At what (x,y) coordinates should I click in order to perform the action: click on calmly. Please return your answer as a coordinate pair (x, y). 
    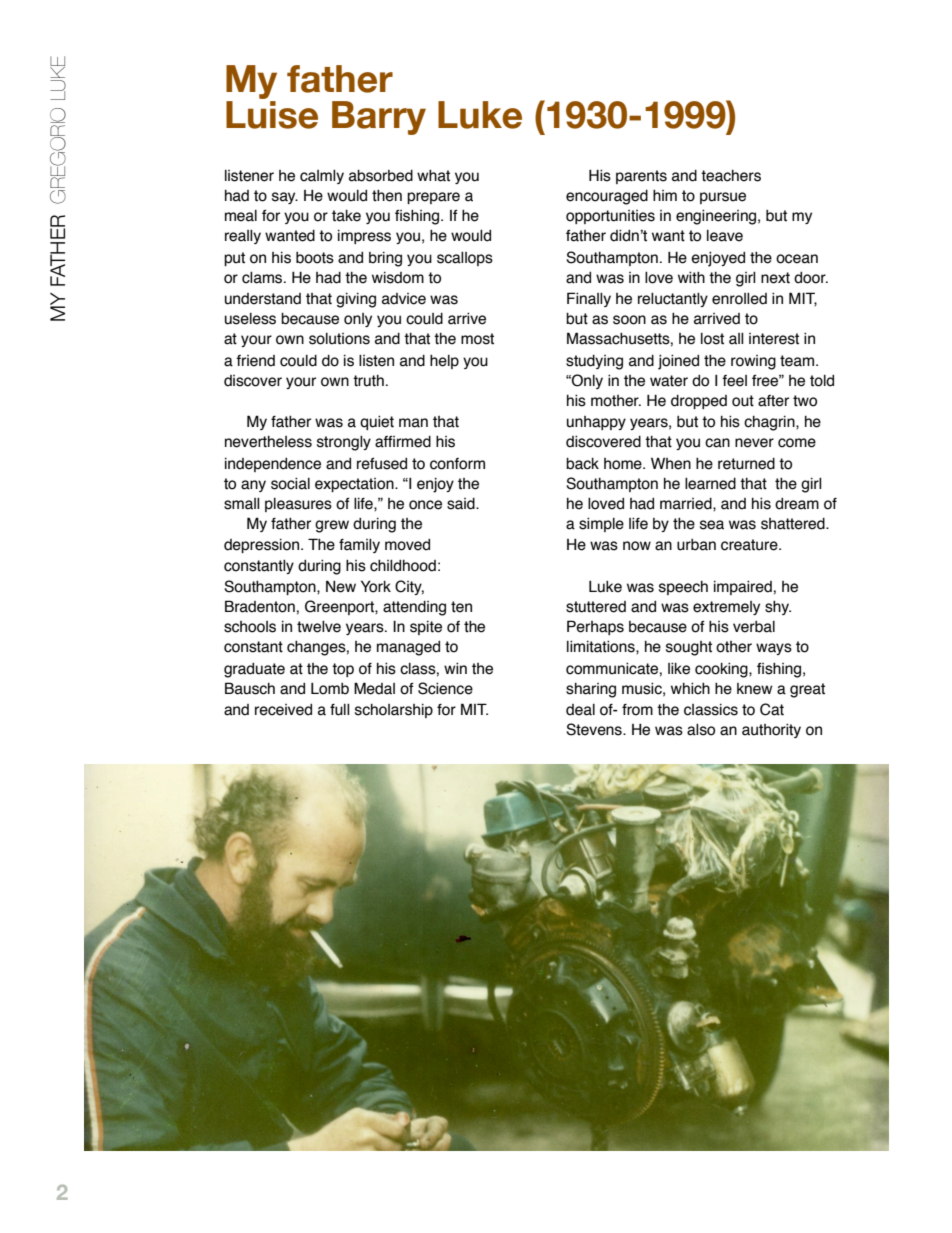
    Looking at the image, I should click on (322, 177).
